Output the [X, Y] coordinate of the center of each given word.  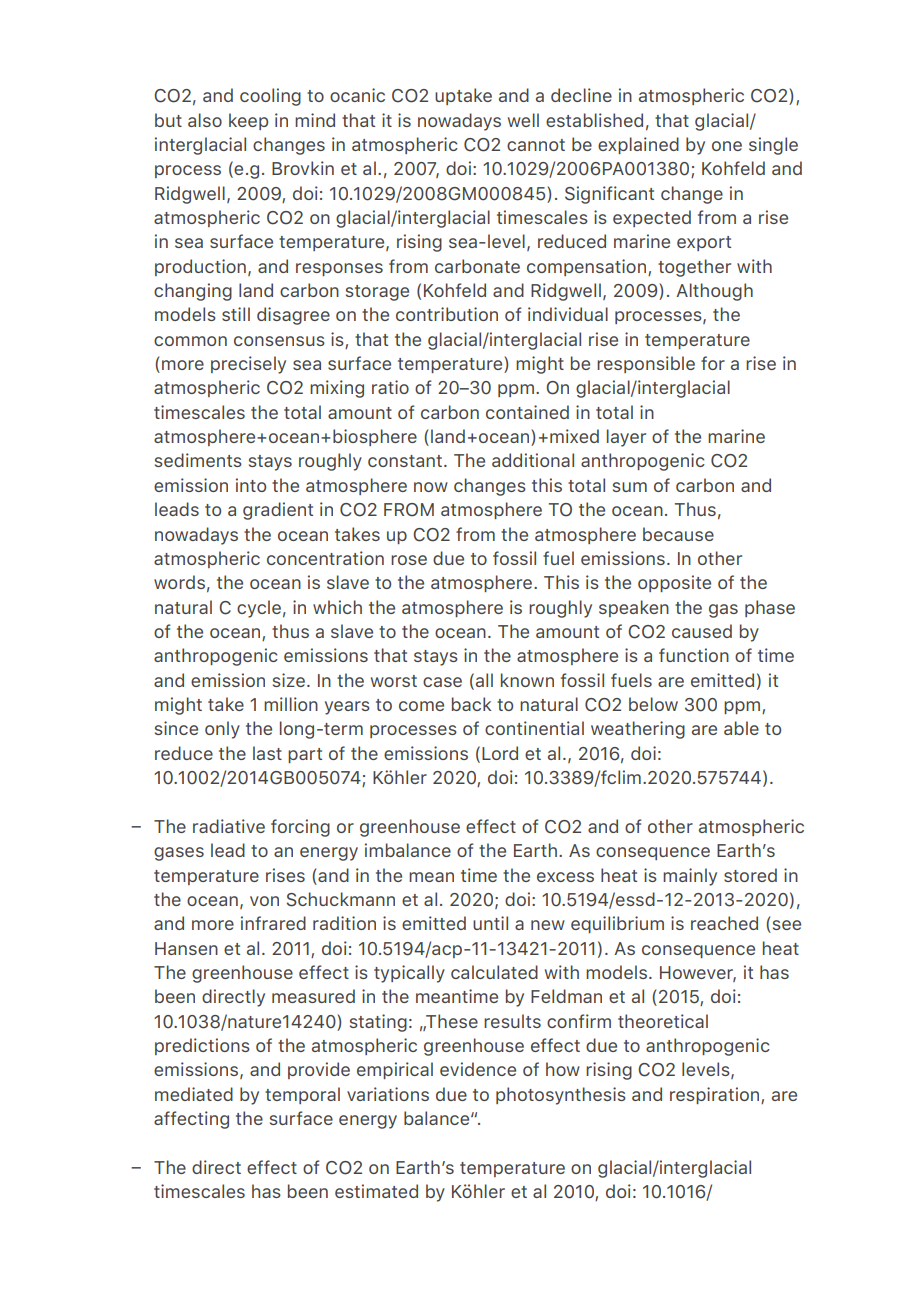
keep [248, 121]
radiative [229, 826]
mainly [690, 877]
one [727, 146]
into [251, 485]
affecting [191, 1120]
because [678, 534]
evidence [478, 1069]
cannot [536, 145]
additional [533, 460]
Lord [500, 753]
